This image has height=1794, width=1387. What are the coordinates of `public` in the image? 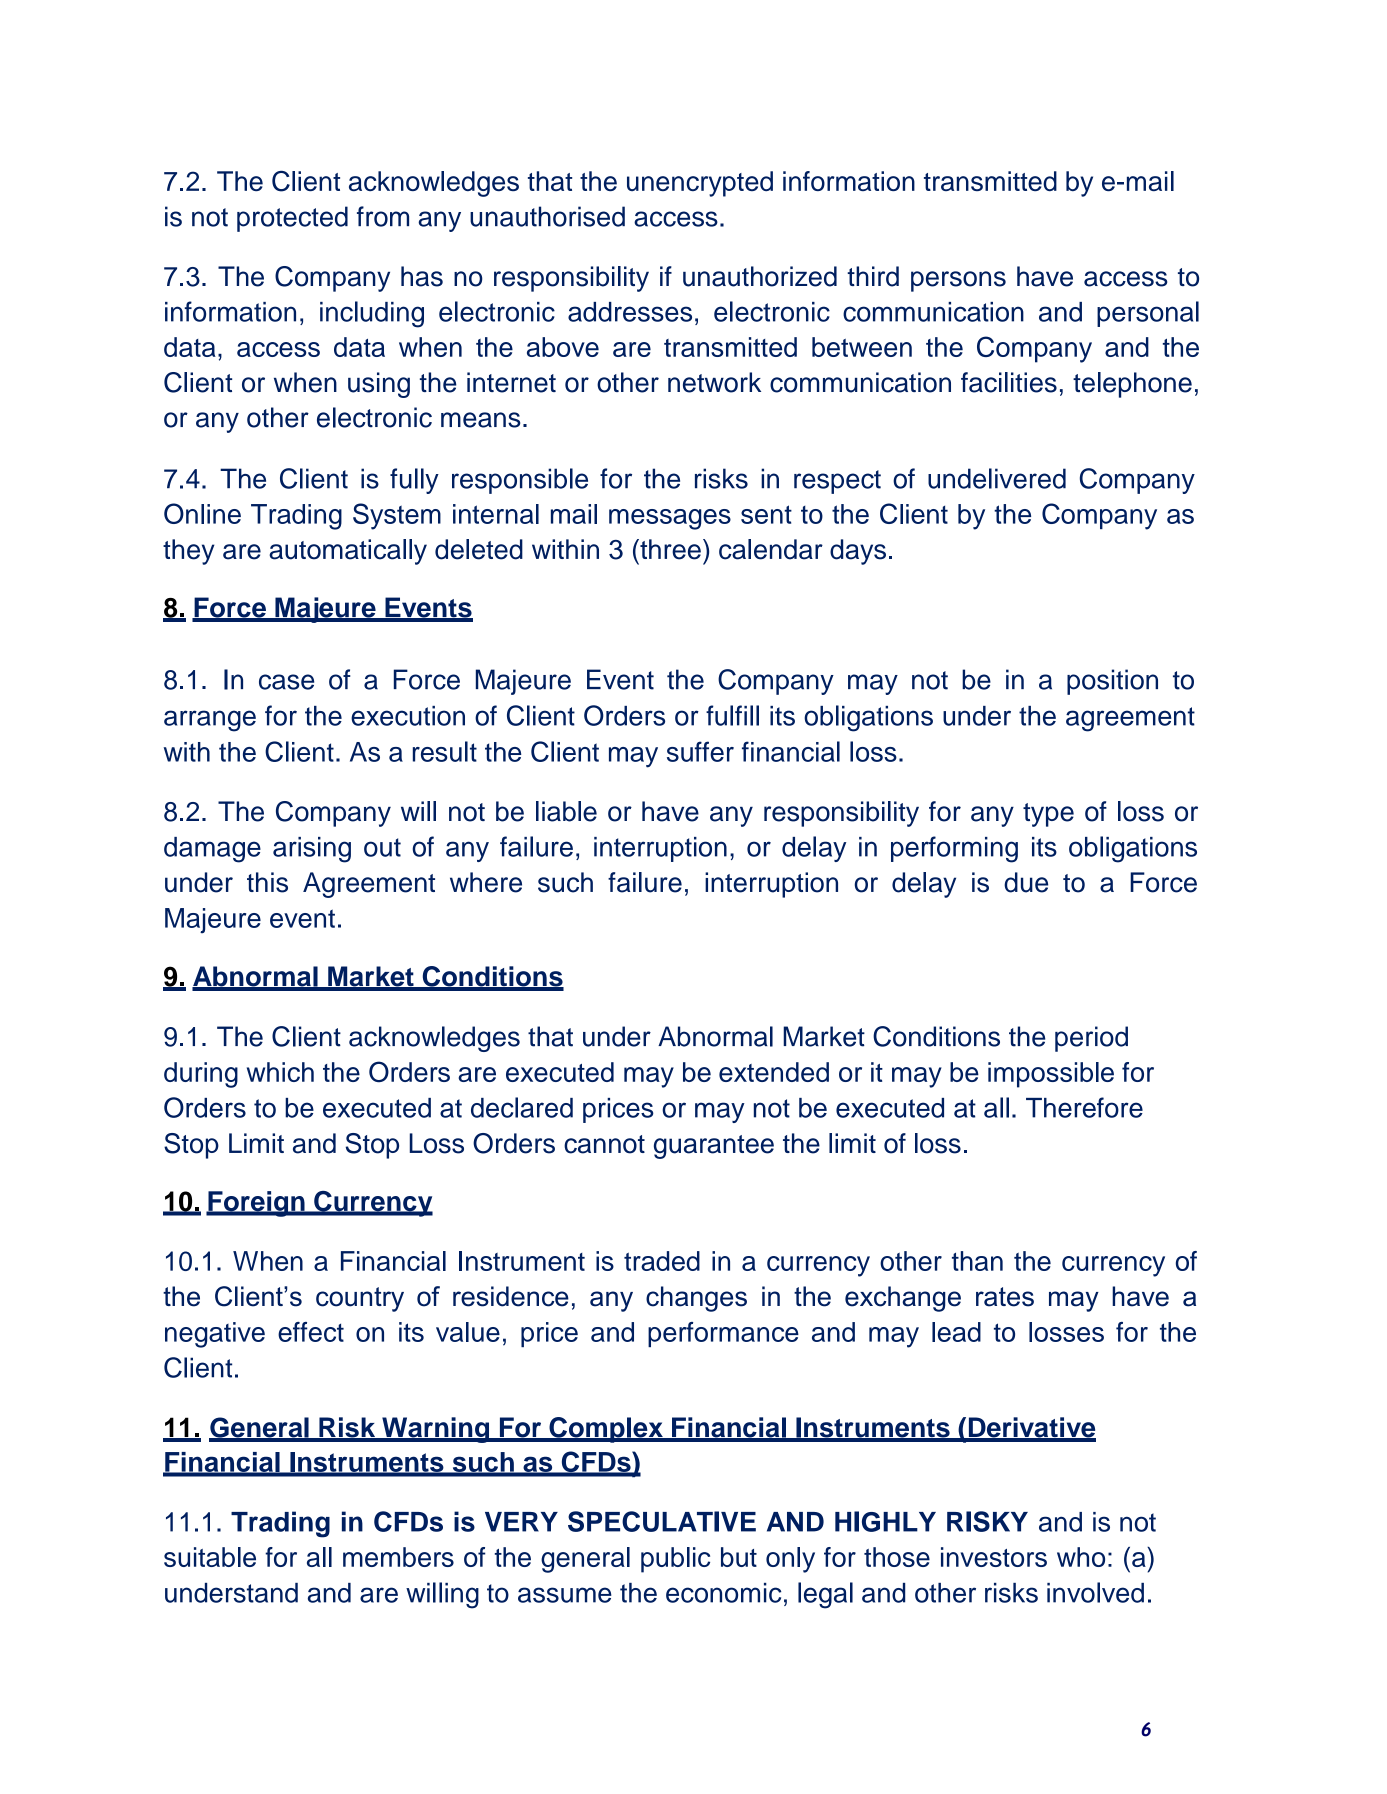 It's located at (675, 1560).
